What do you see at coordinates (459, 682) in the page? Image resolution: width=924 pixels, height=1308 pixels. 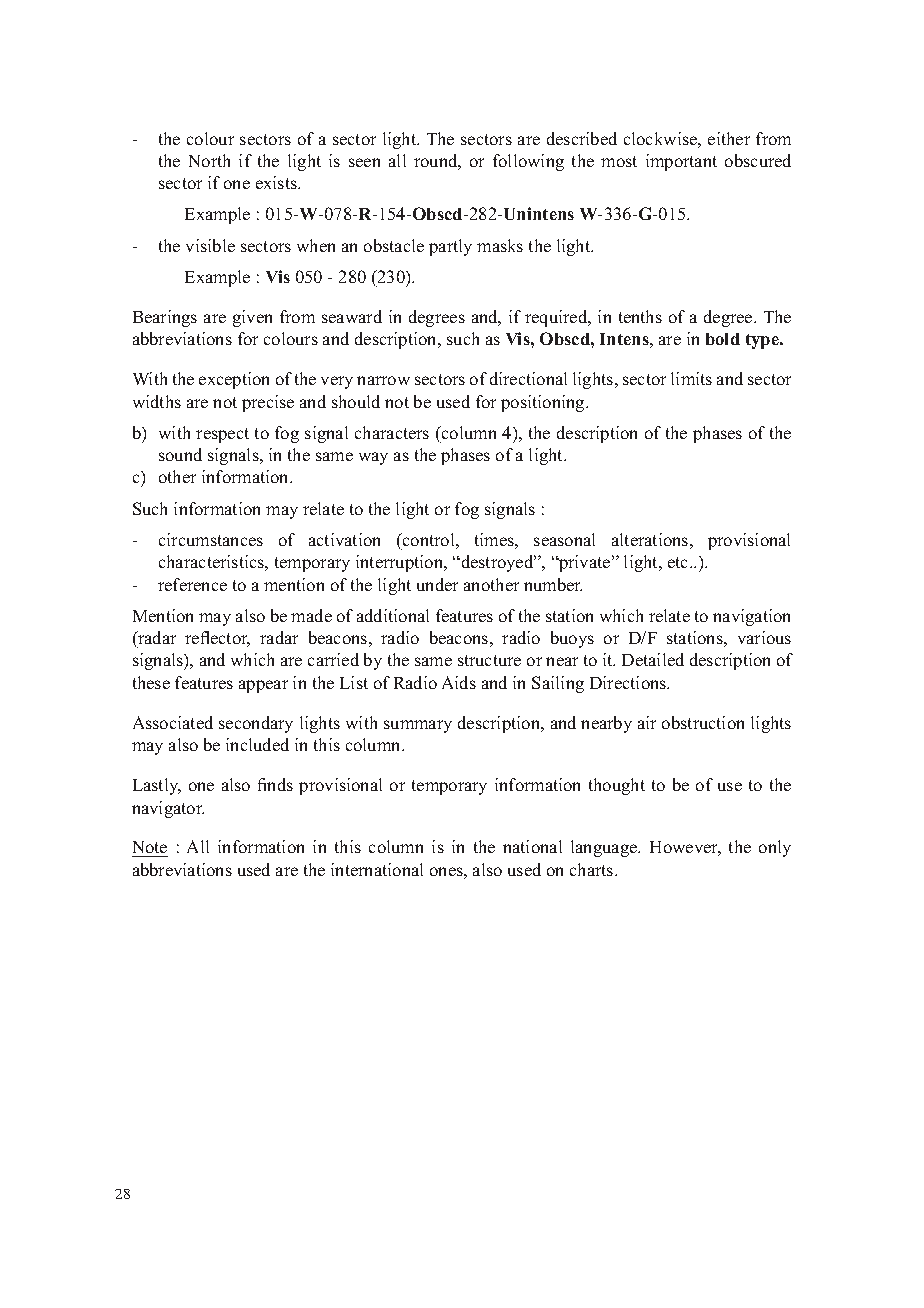 I see `Aids` at bounding box center [459, 682].
